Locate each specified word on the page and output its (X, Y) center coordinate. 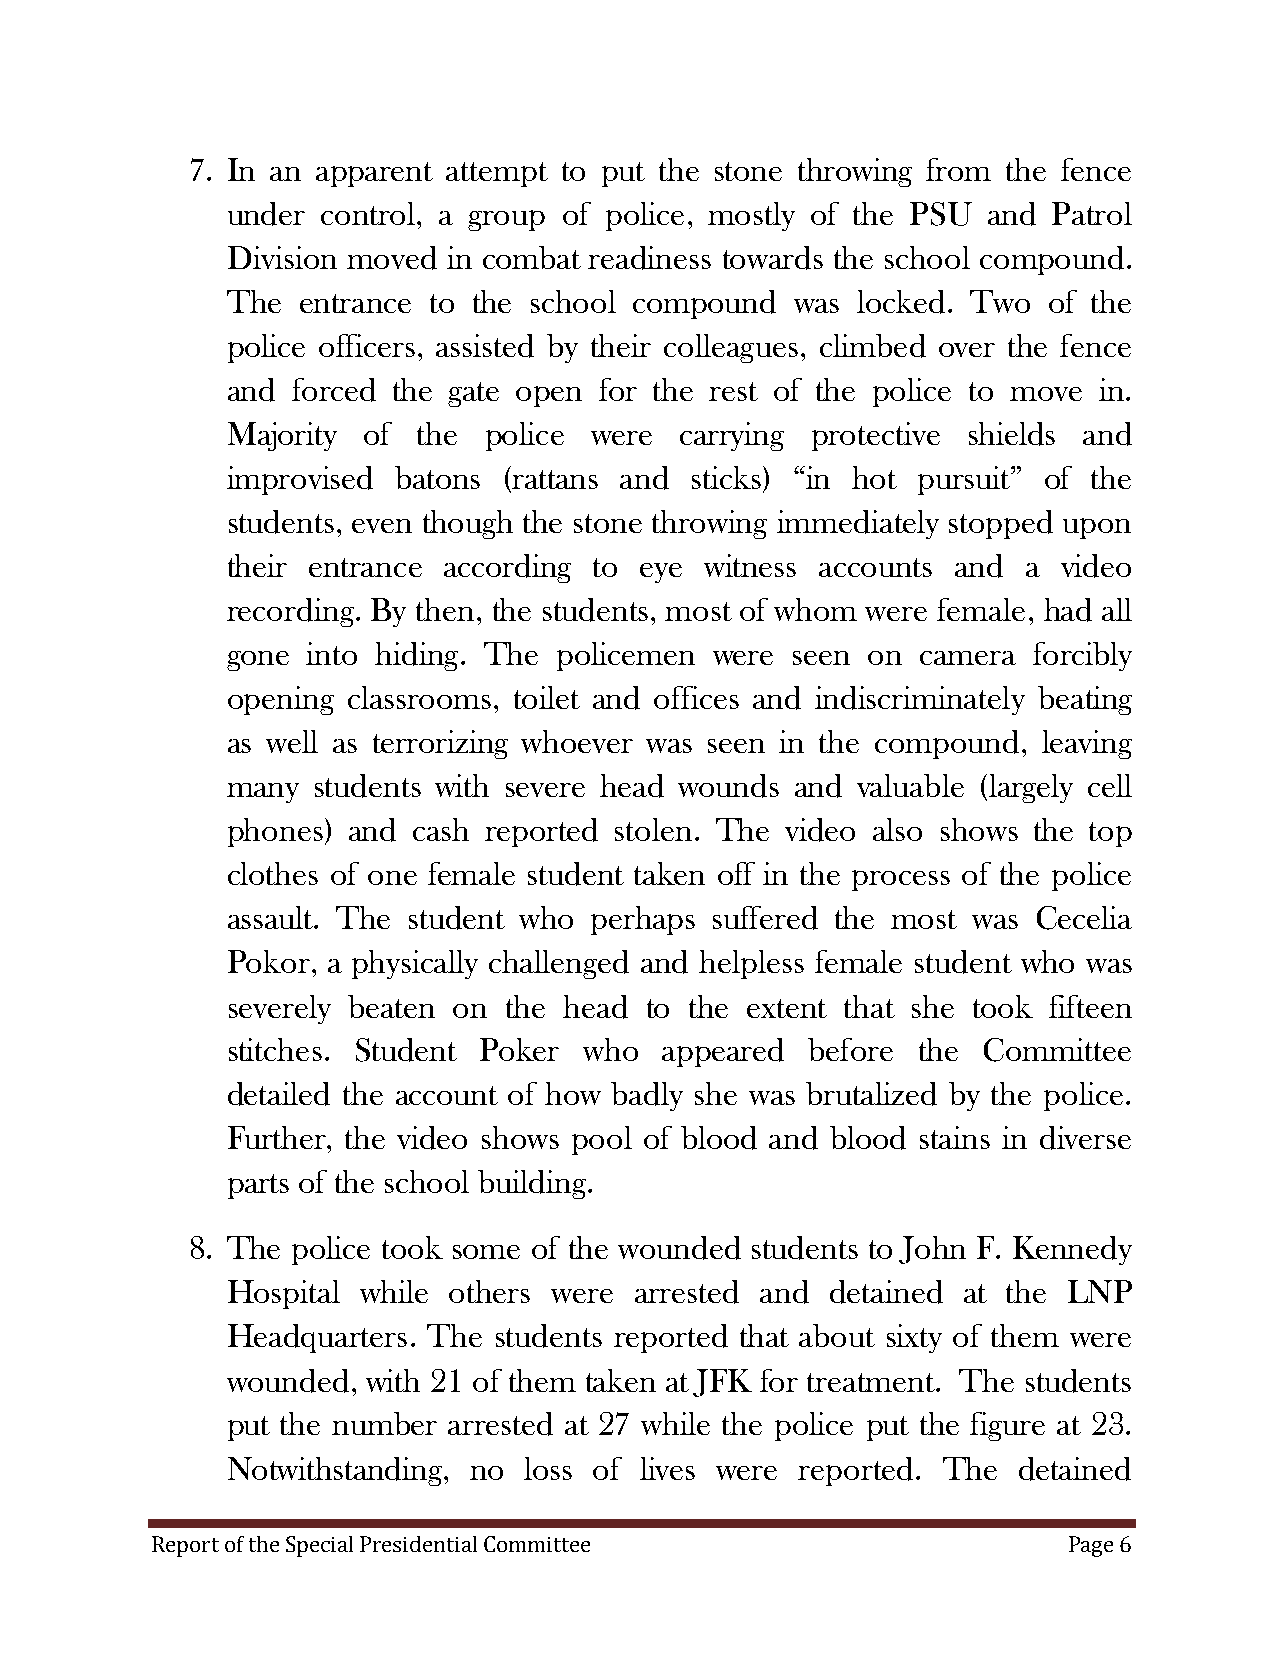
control (369, 213)
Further (278, 1137)
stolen (653, 829)
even (382, 526)
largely (1029, 788)
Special (319, 1546)
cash (441, 829)
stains (955, 1137)
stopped (1001, 524)
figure (1007, 1426)
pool (602, 1140)
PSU (941, 214)
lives (667, 1468)
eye (661, 573)
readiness (649, 258)
